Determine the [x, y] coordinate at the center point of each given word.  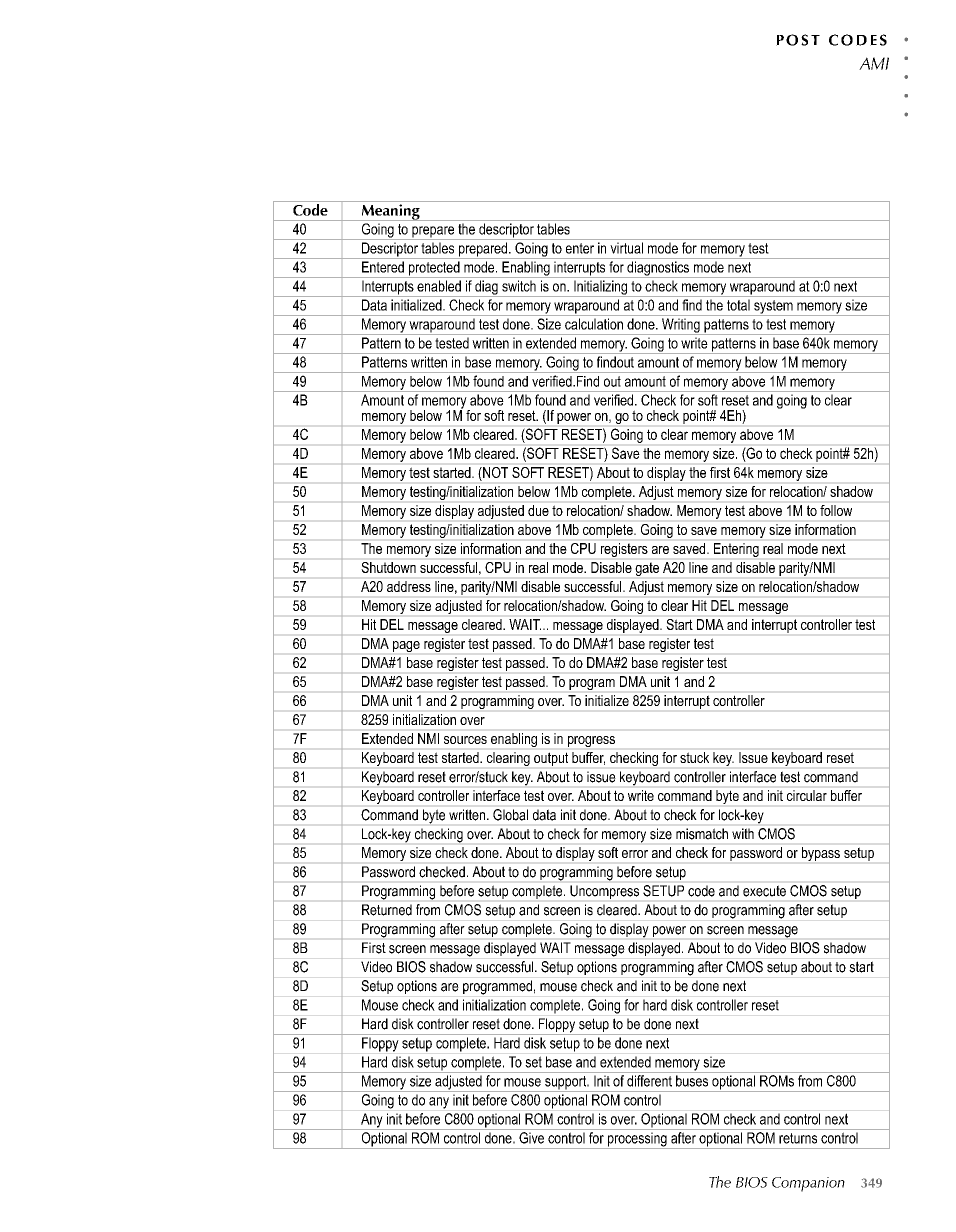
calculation [594, 324]
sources [465, 740]
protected [434, 269]
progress [591, 741]
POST [798, 40]
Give [531, 1138]
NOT [494, 472]
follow [836, 510]
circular [807, 795]
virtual [626, 248]
